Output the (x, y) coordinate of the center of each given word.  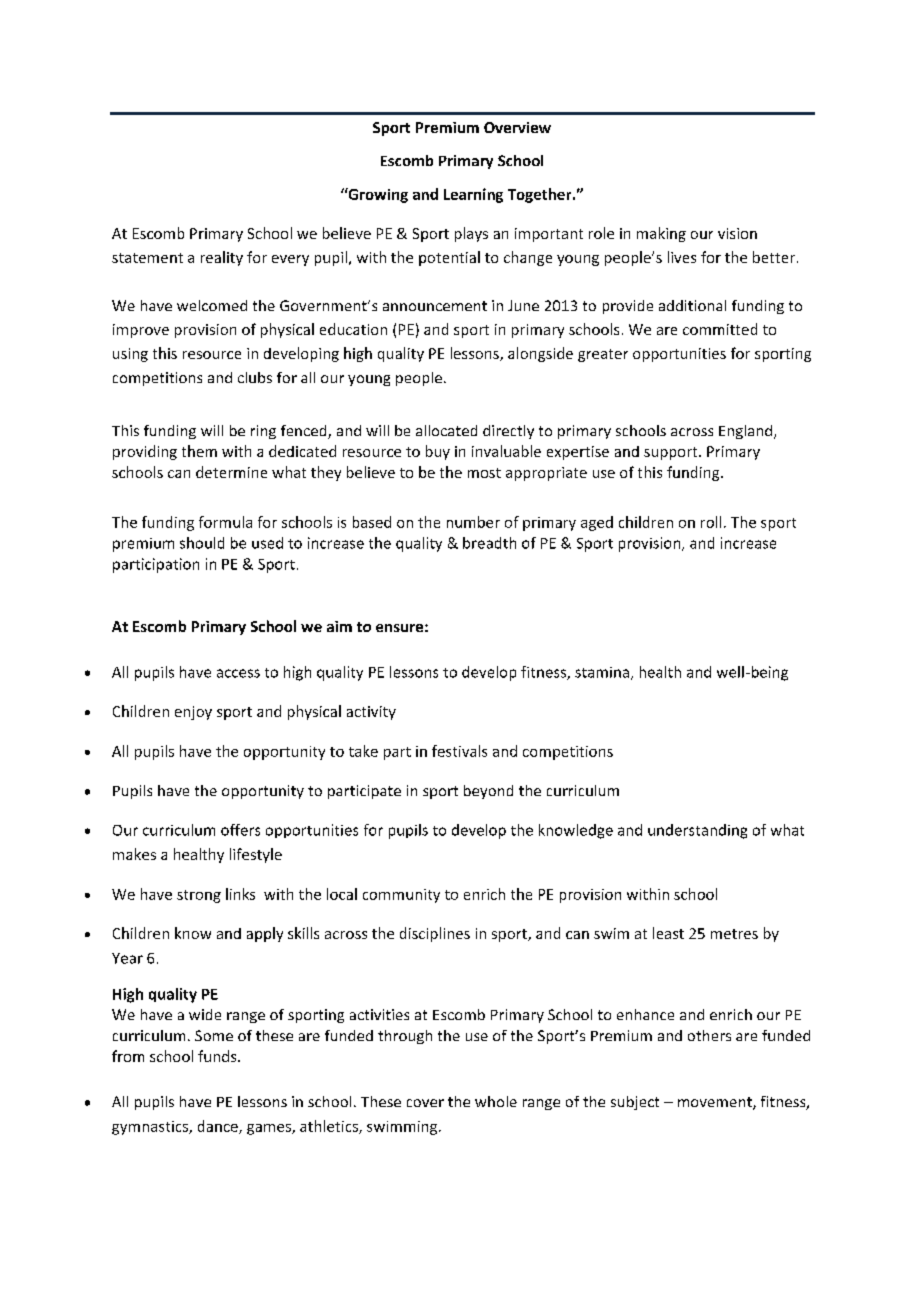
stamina (602, 672)
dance (219, 1127)
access (238, 673)
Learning (473, 195)
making (661, 234)
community (401, 896)
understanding (697, 831)
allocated (446, 430)
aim (339, 626)
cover (425, 1103)
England (745, 432)
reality (222, 258)
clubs (255, 377)
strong (199, 896)
